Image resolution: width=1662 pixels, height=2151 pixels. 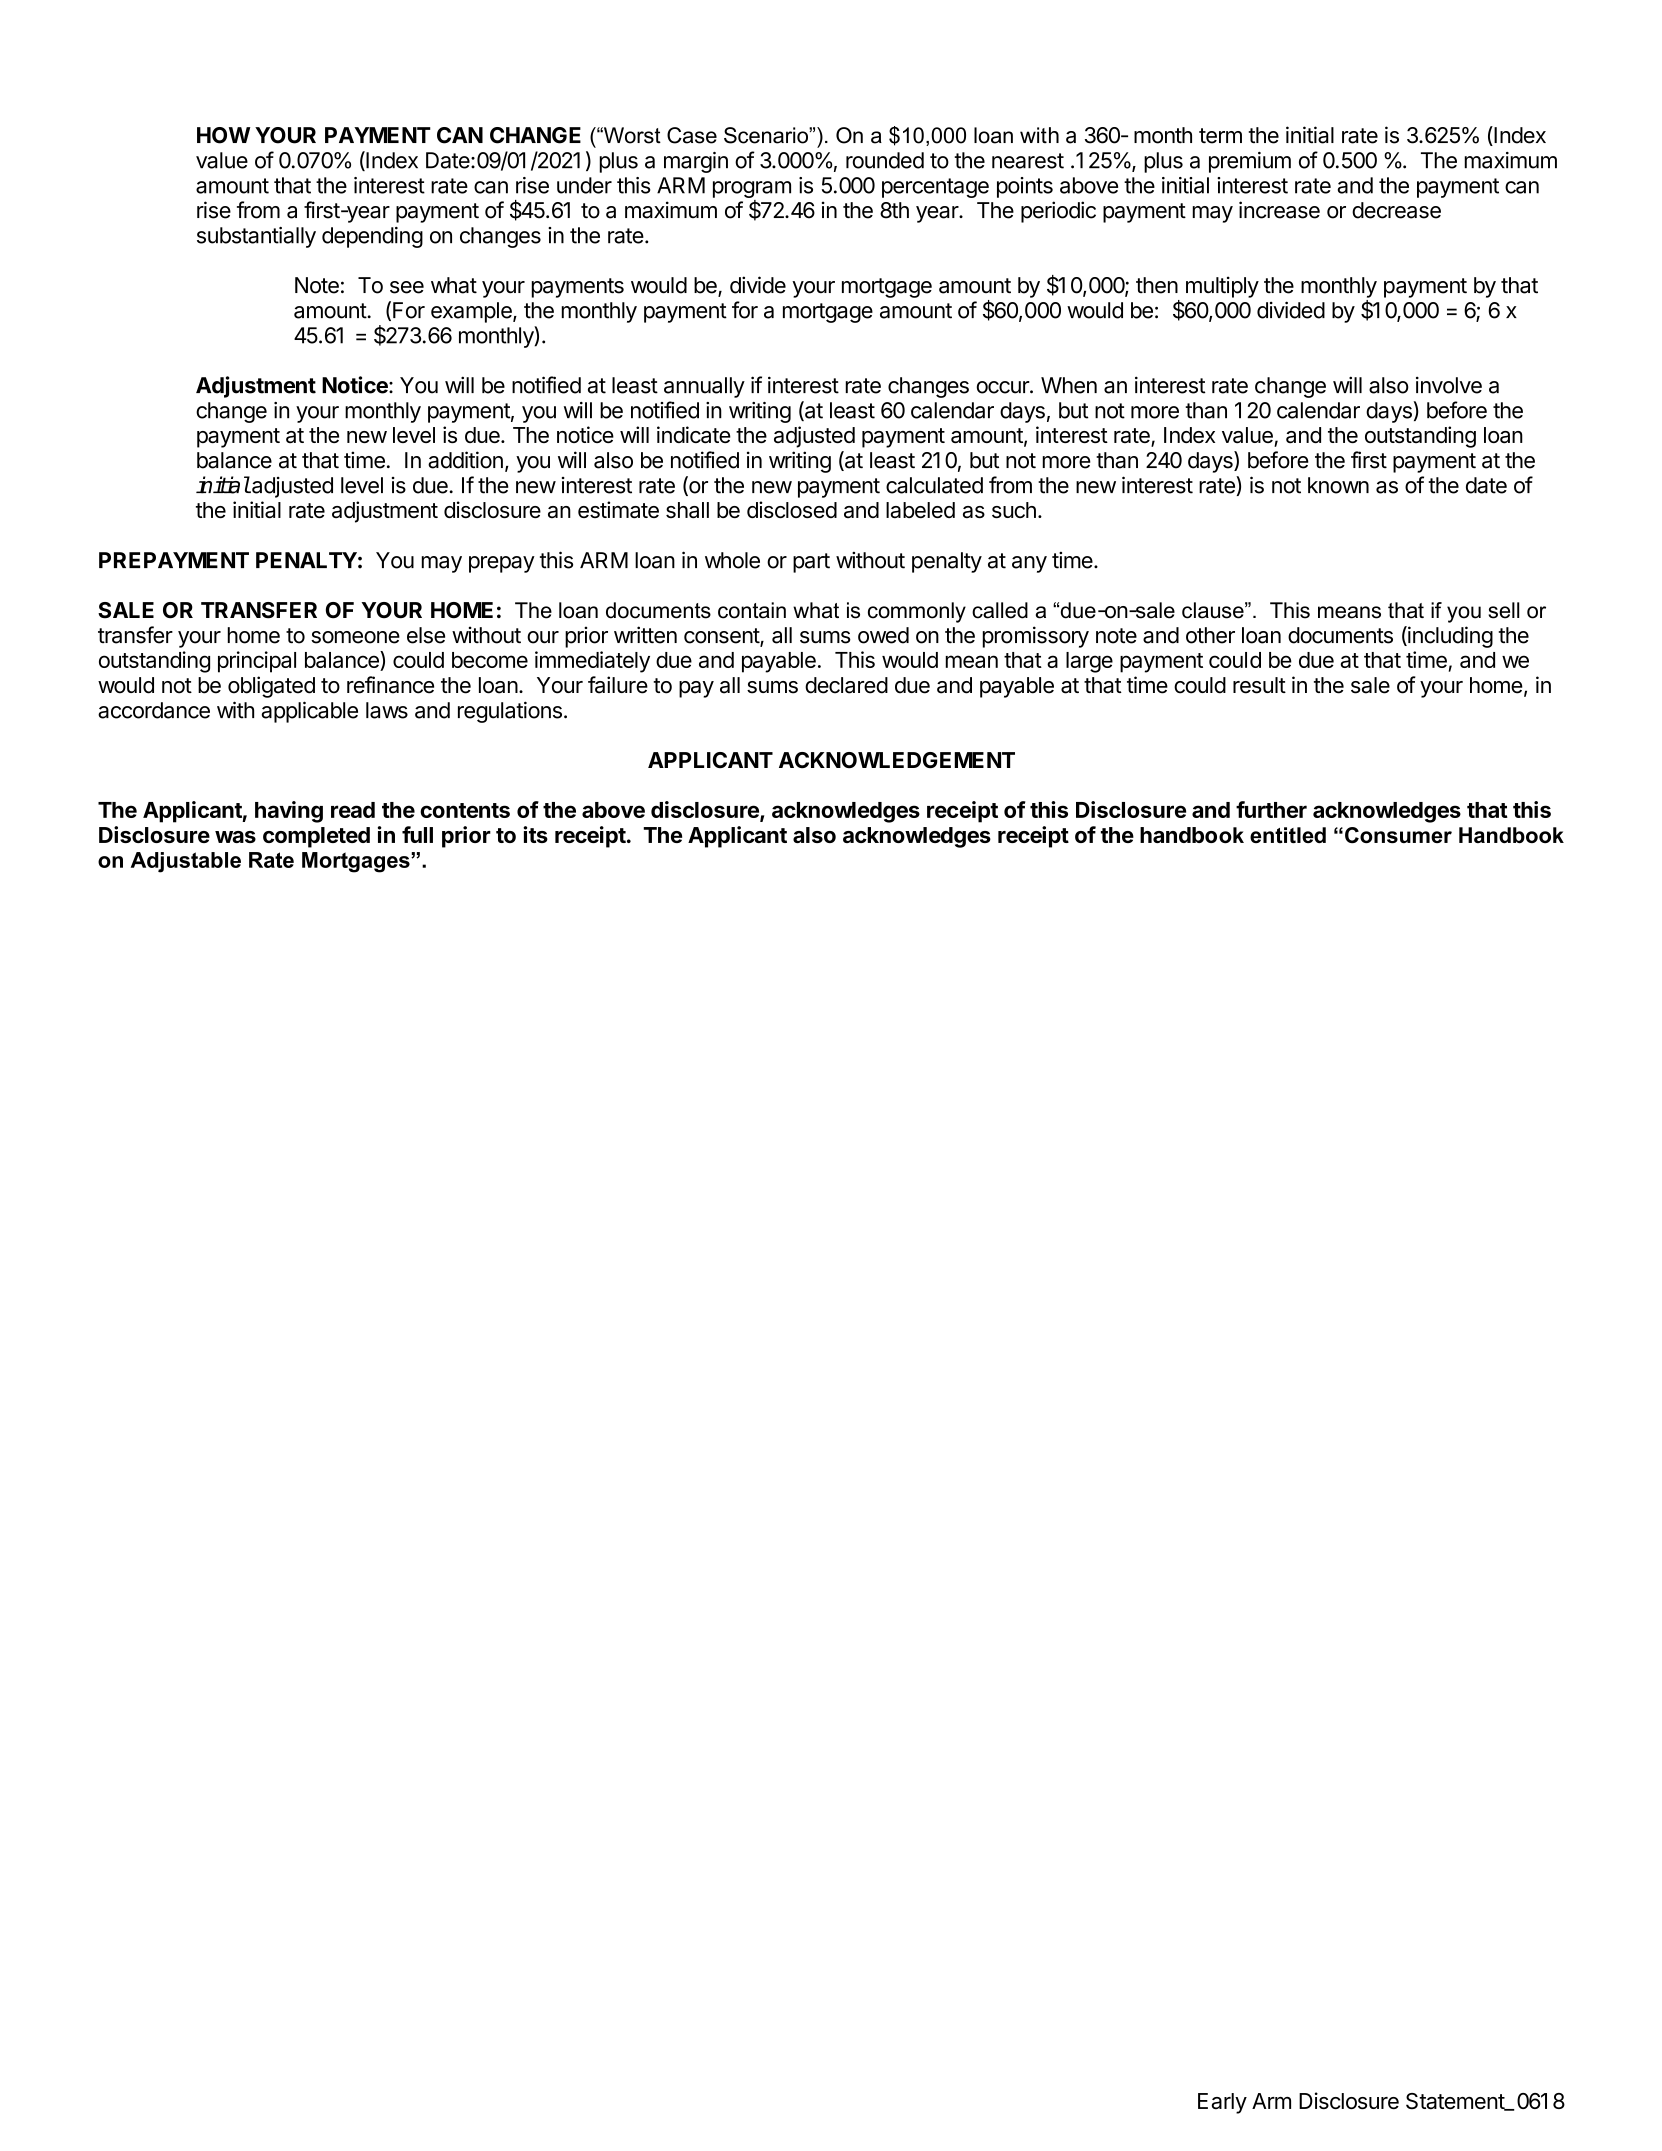 What do you see at coordinates (1396, 210) in the screenshot?
I see `decrease` at bounding box center [1396, 210].
